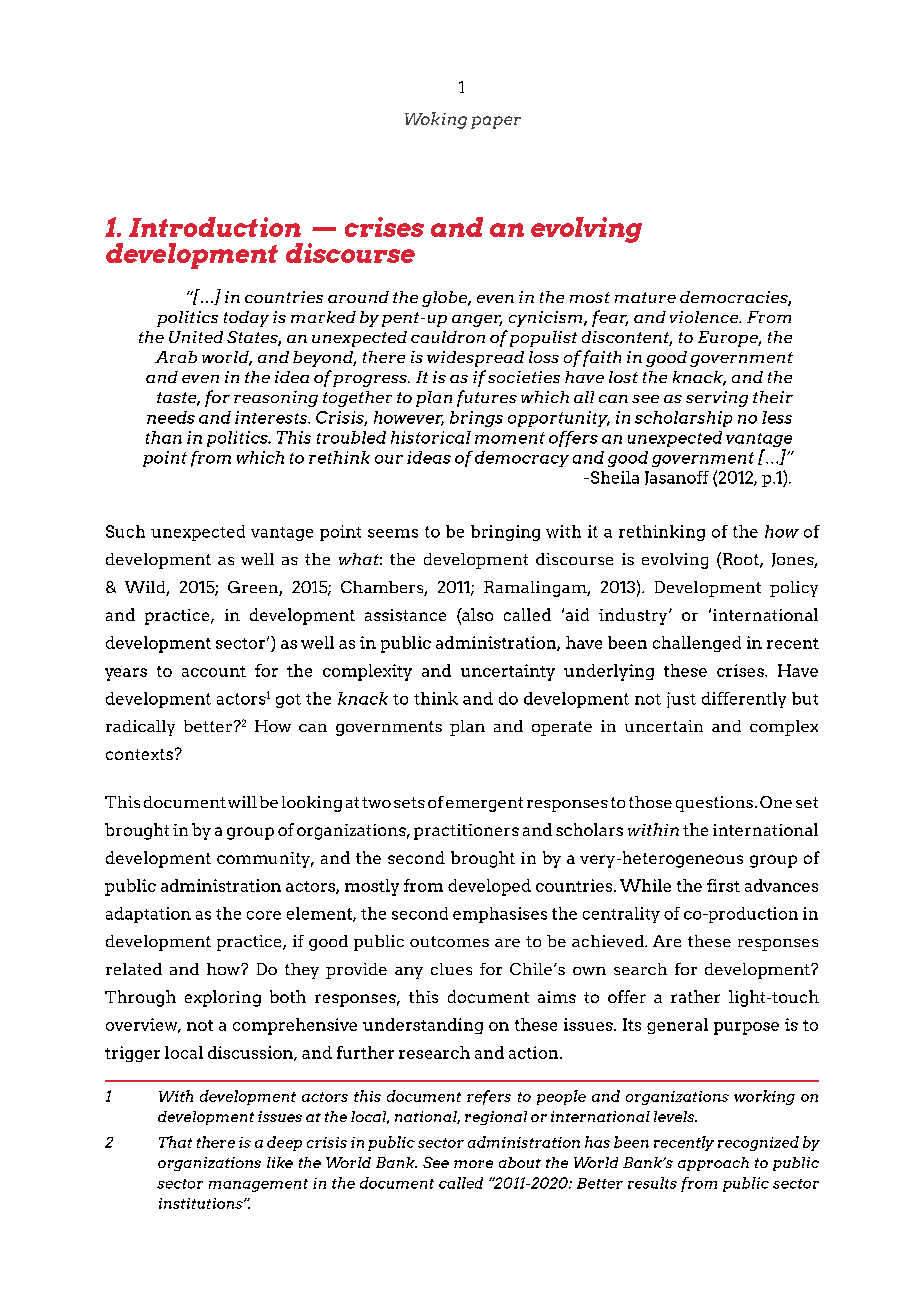 This image has height=1314, width=924. Describe the element at coordinates (202, 1203) in the image. I see `institutions` at that location.
